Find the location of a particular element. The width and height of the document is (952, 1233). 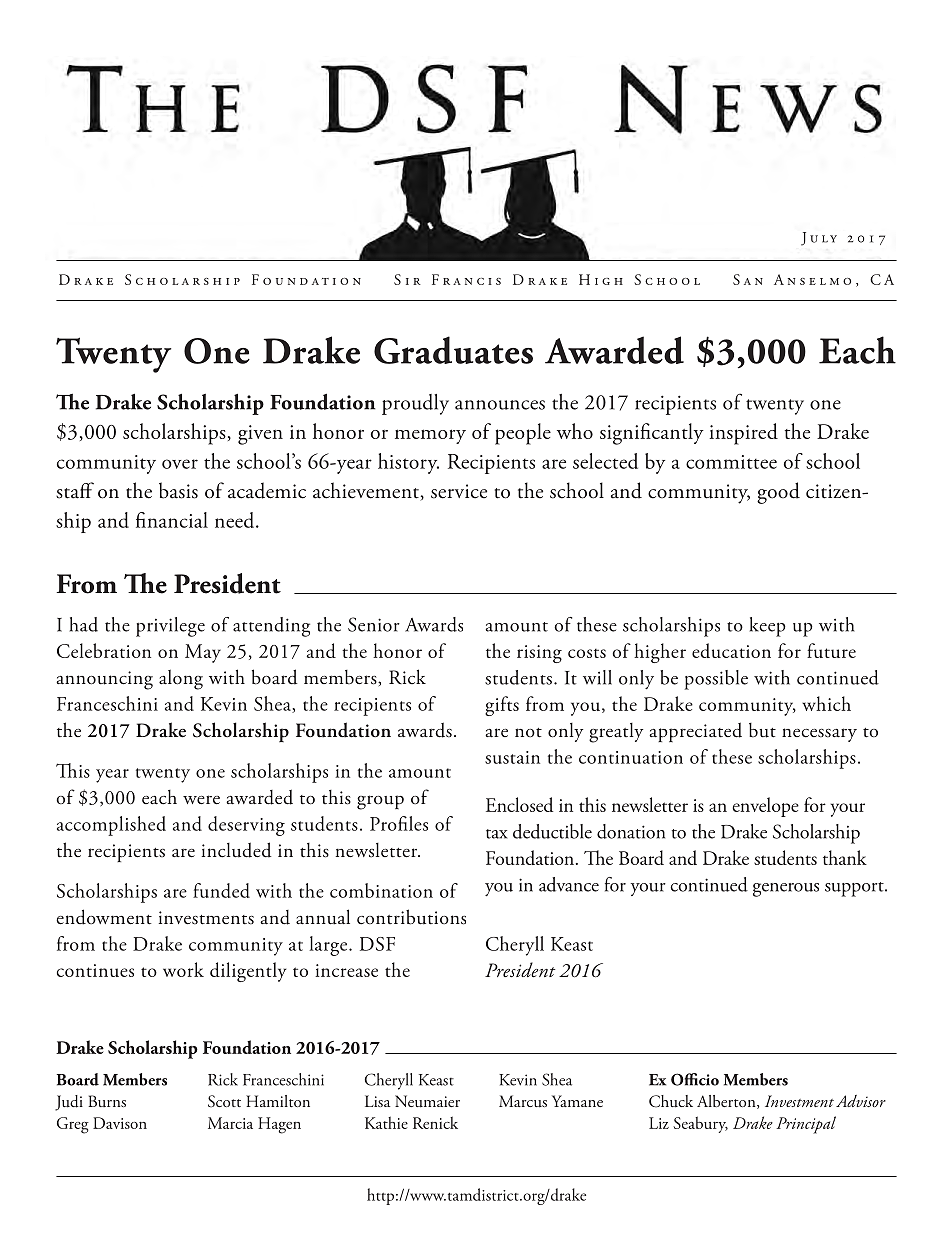

tax is located at coordinates (496, 834).
